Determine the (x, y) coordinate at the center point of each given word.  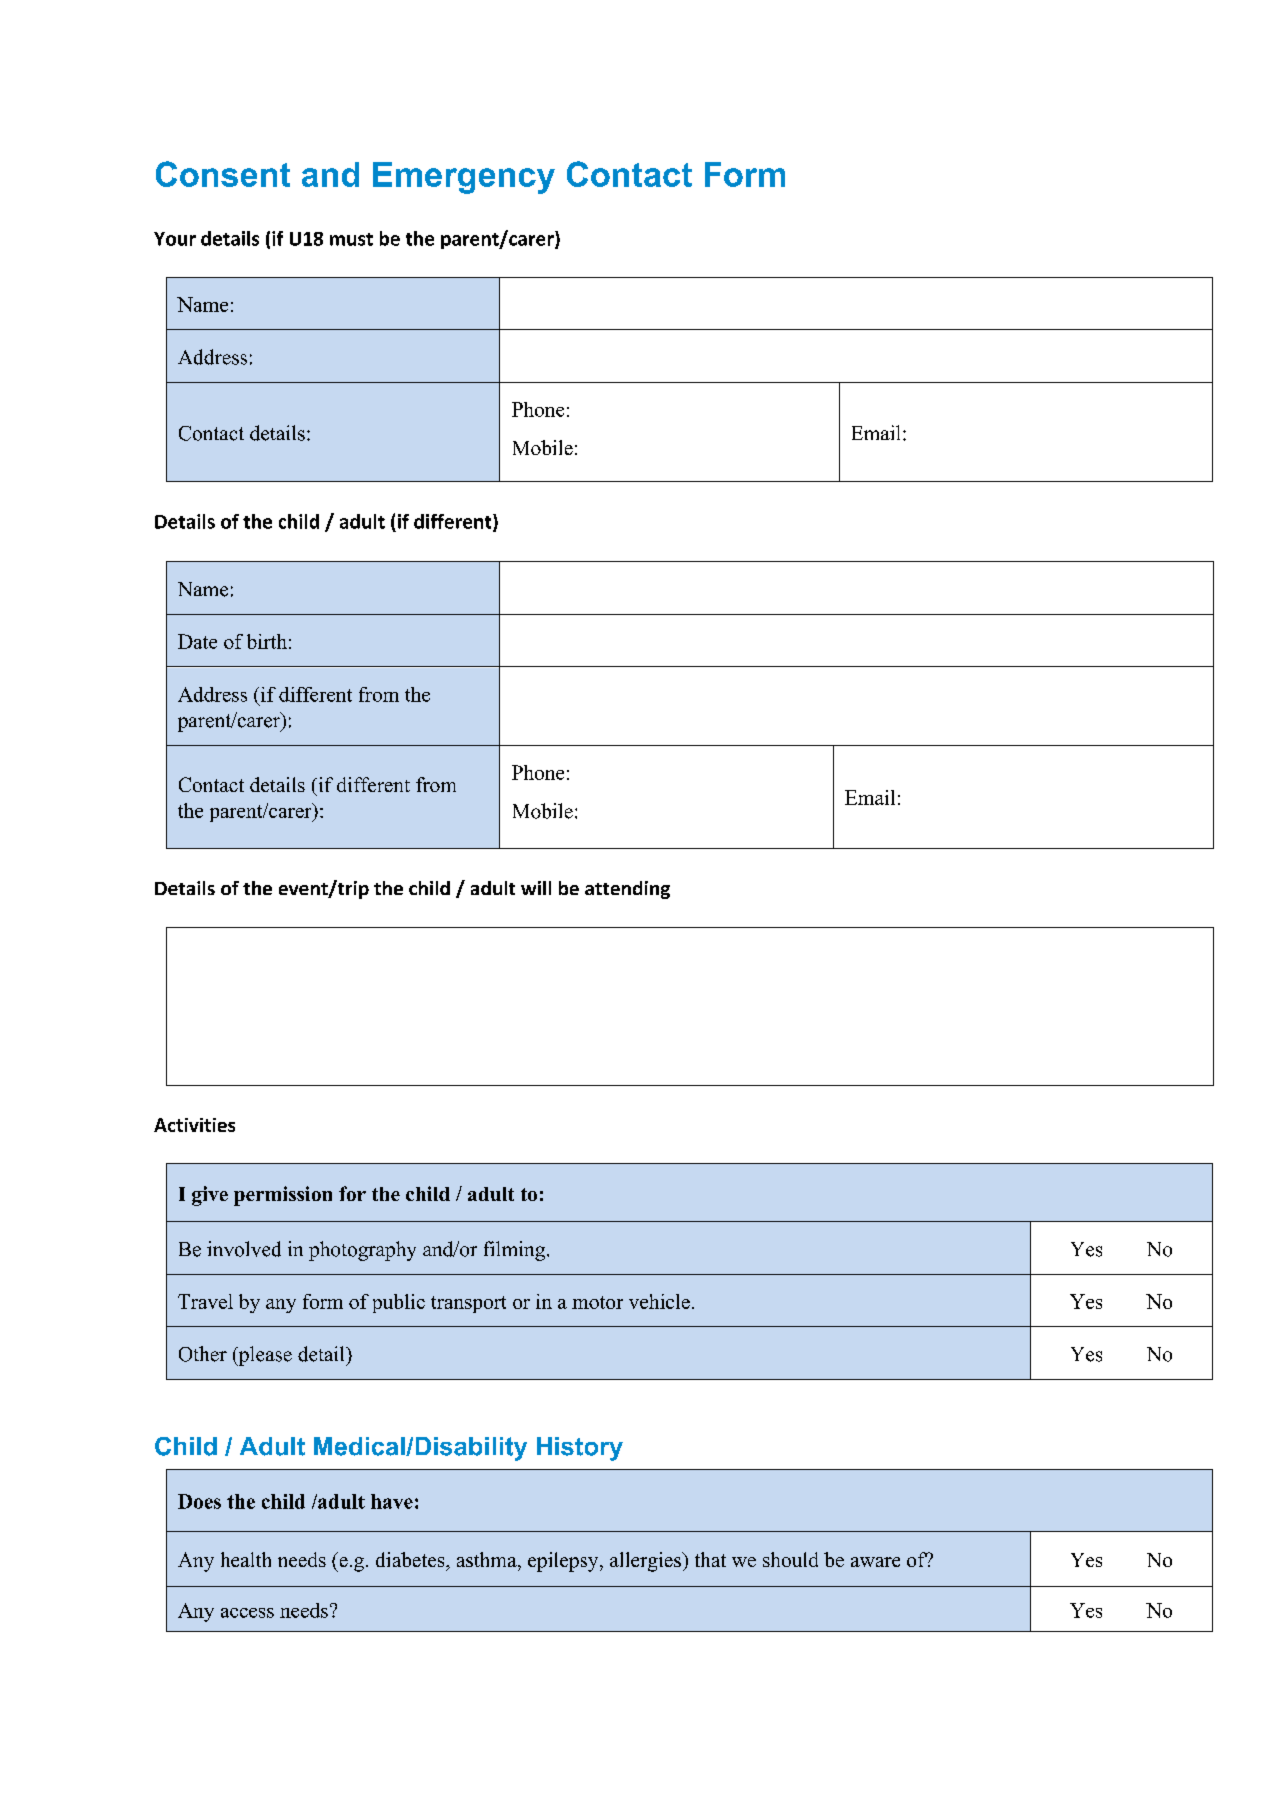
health (246, 1559)
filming (516, 1251)
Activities (194, 1125)
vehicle (659, 1301)
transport (468, 1304)
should (790, 1559)
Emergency (464, 178)
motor (597, 1302)
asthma (488, 1559)
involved (244, 1249)
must (351, 239)
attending (627, 890)
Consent (223, 174)
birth (267, 641)
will (536, 888)
